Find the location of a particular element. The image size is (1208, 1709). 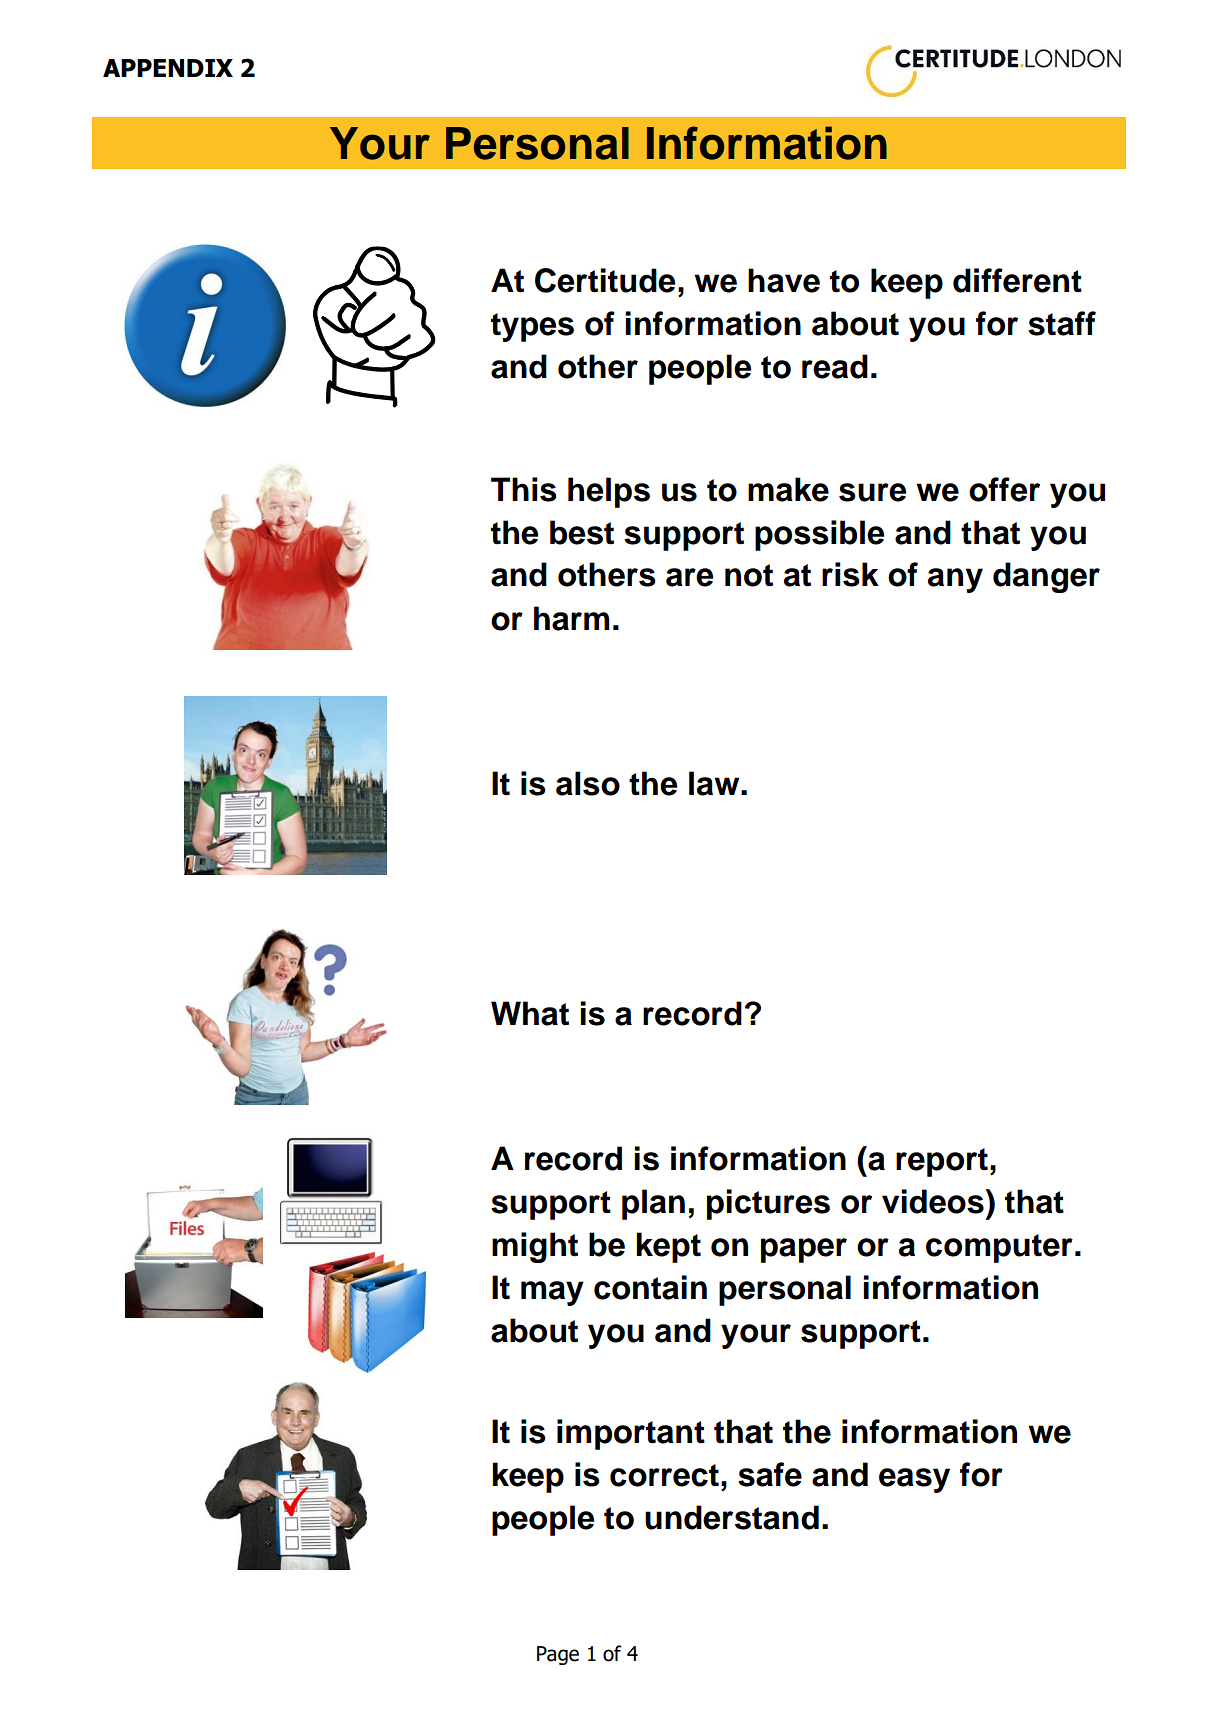

understand is located at coordinates (732, 1517).
